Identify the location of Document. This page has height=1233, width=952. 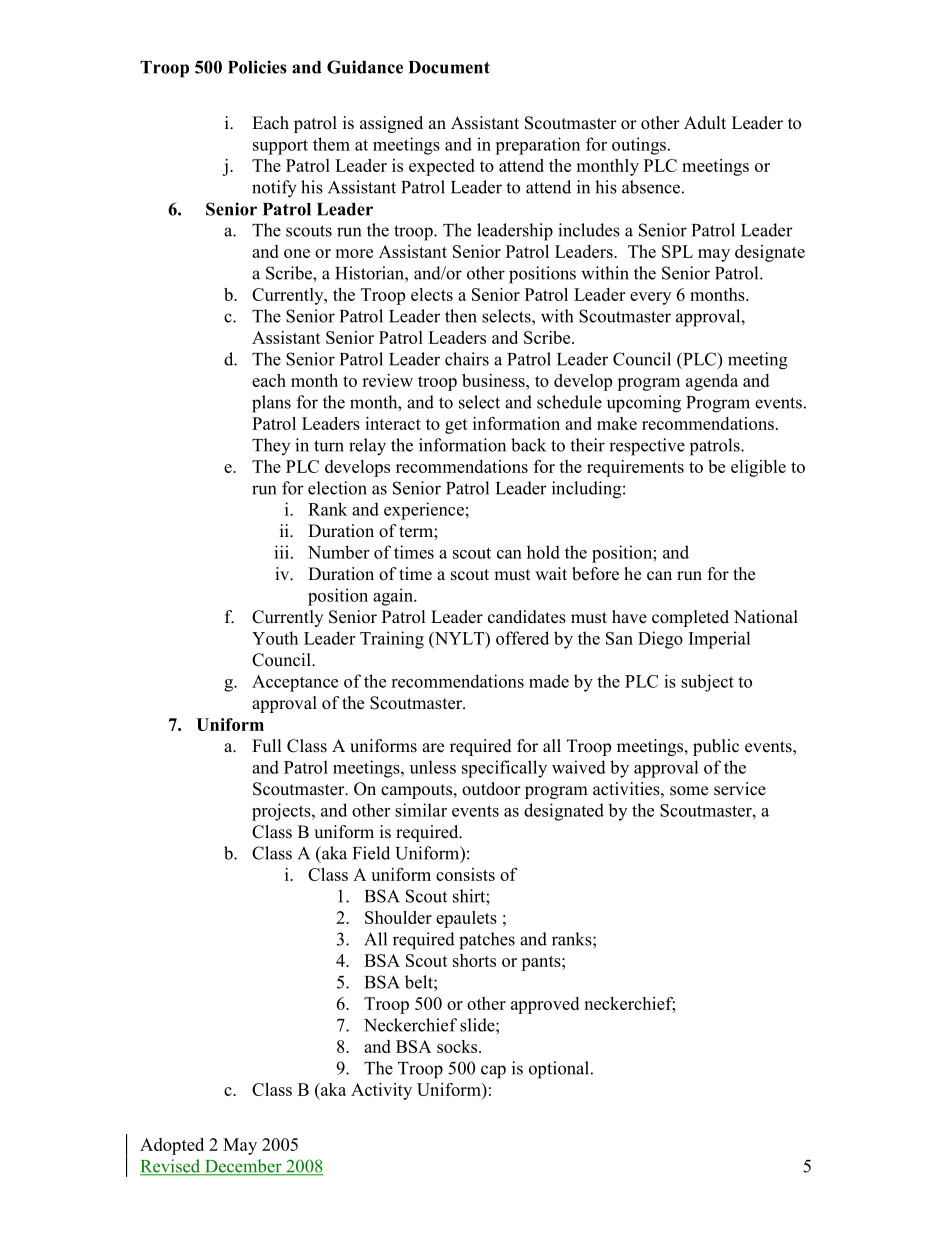
(449, 67).
